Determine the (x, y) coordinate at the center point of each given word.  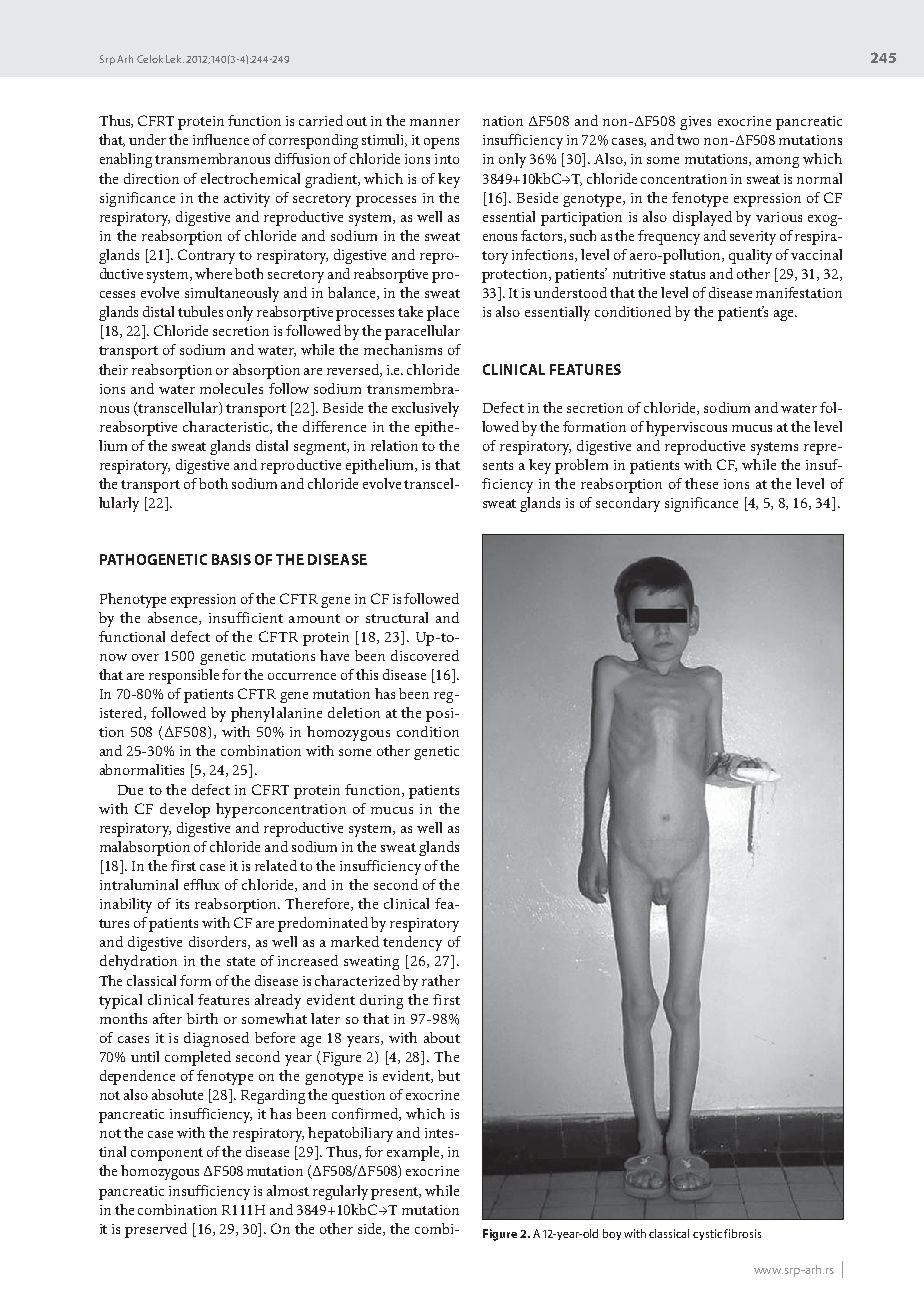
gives (695, 123)
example (414, 1153)
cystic (707, 1234)
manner (435, 122)
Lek (175, 59)
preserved (156, 1230)
